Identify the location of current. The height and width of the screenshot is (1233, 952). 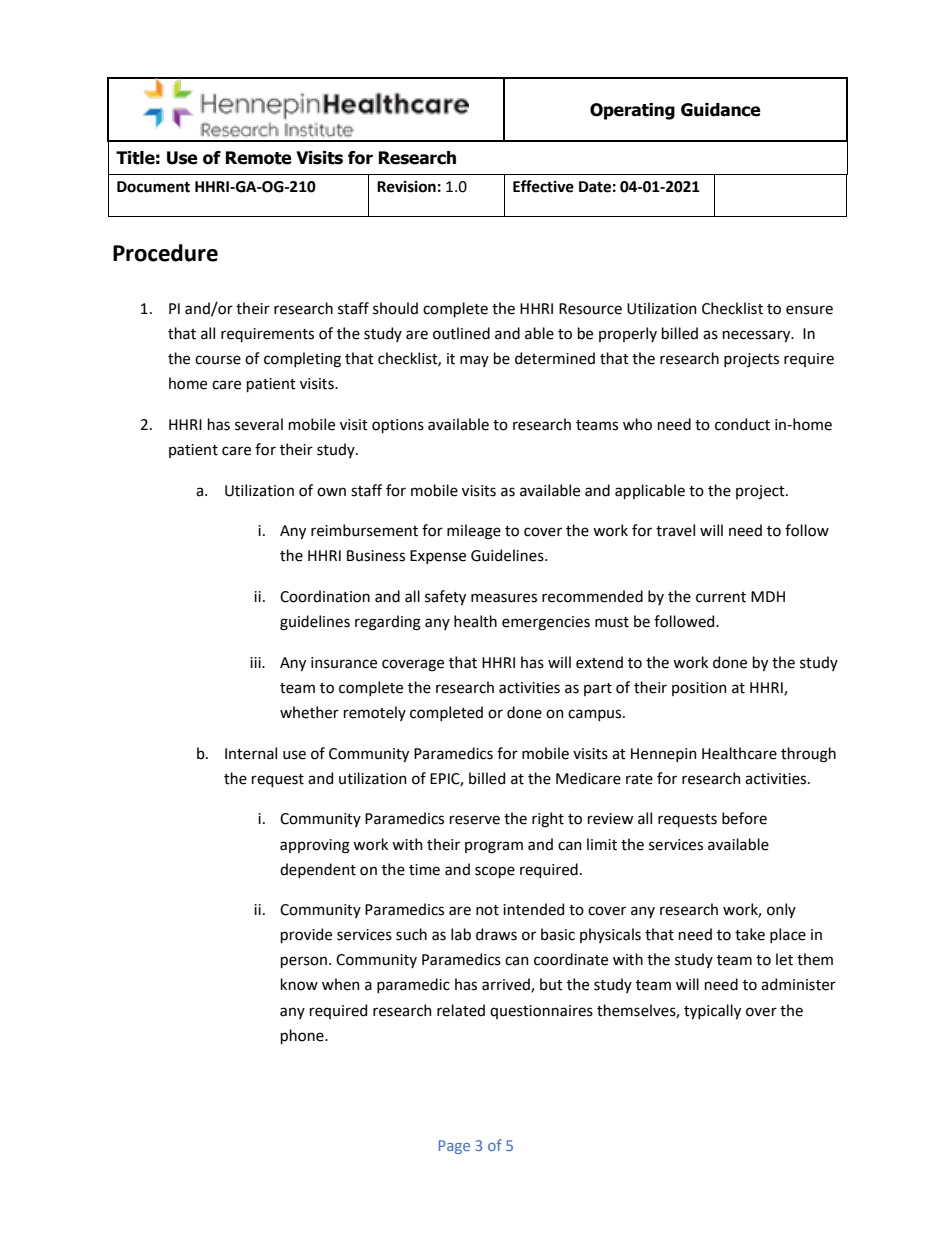
(721, 597).
